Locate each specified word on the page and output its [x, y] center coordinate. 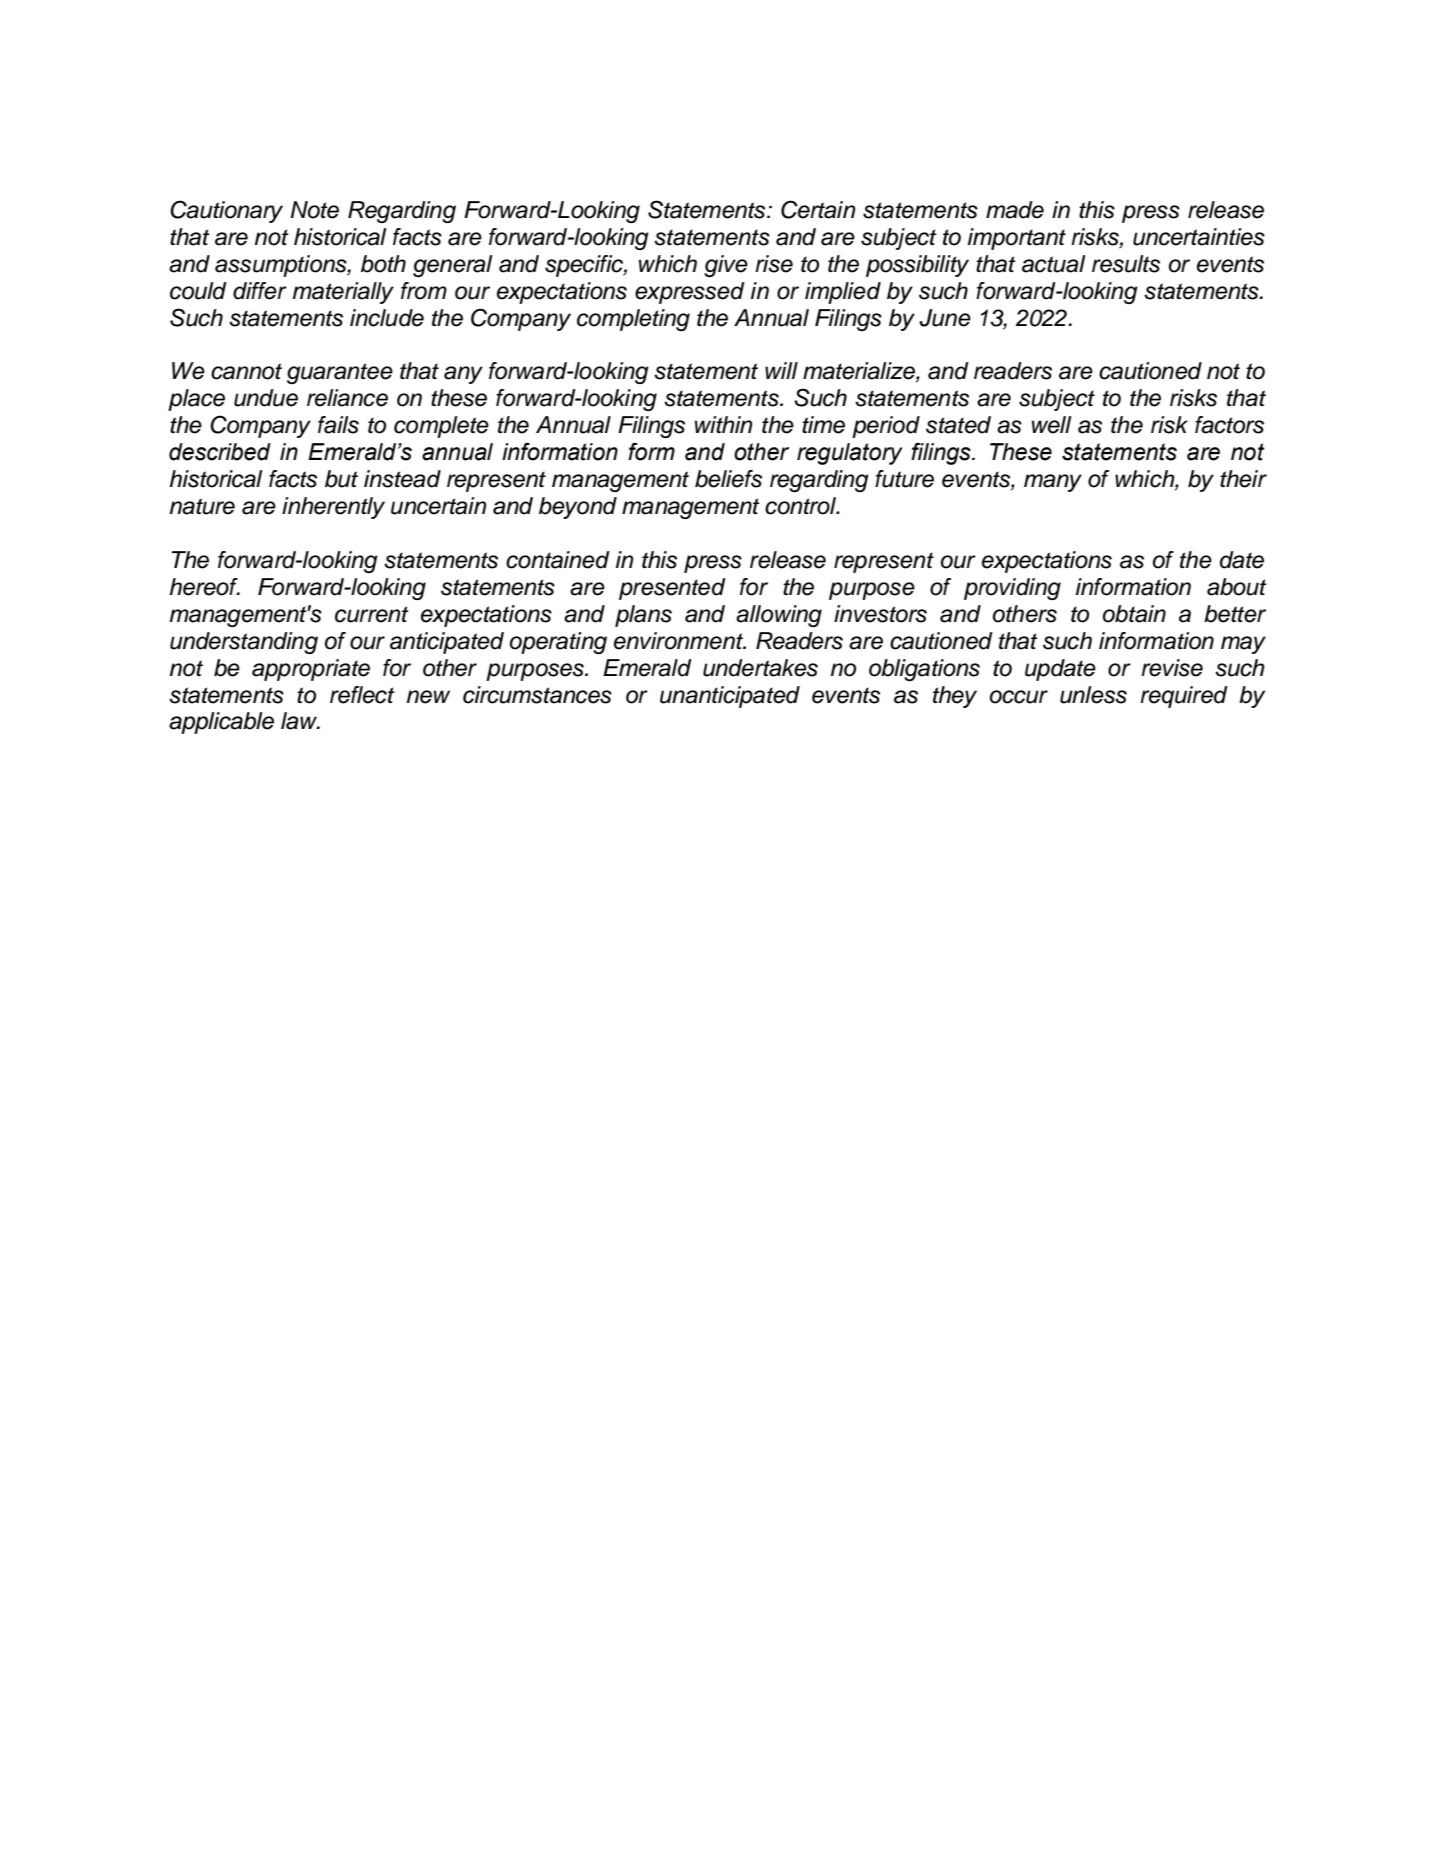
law [300, 721]
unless [1093, 695]
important [1017, 239]
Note [314, 210]
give [726, 266]
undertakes [760, 668]
